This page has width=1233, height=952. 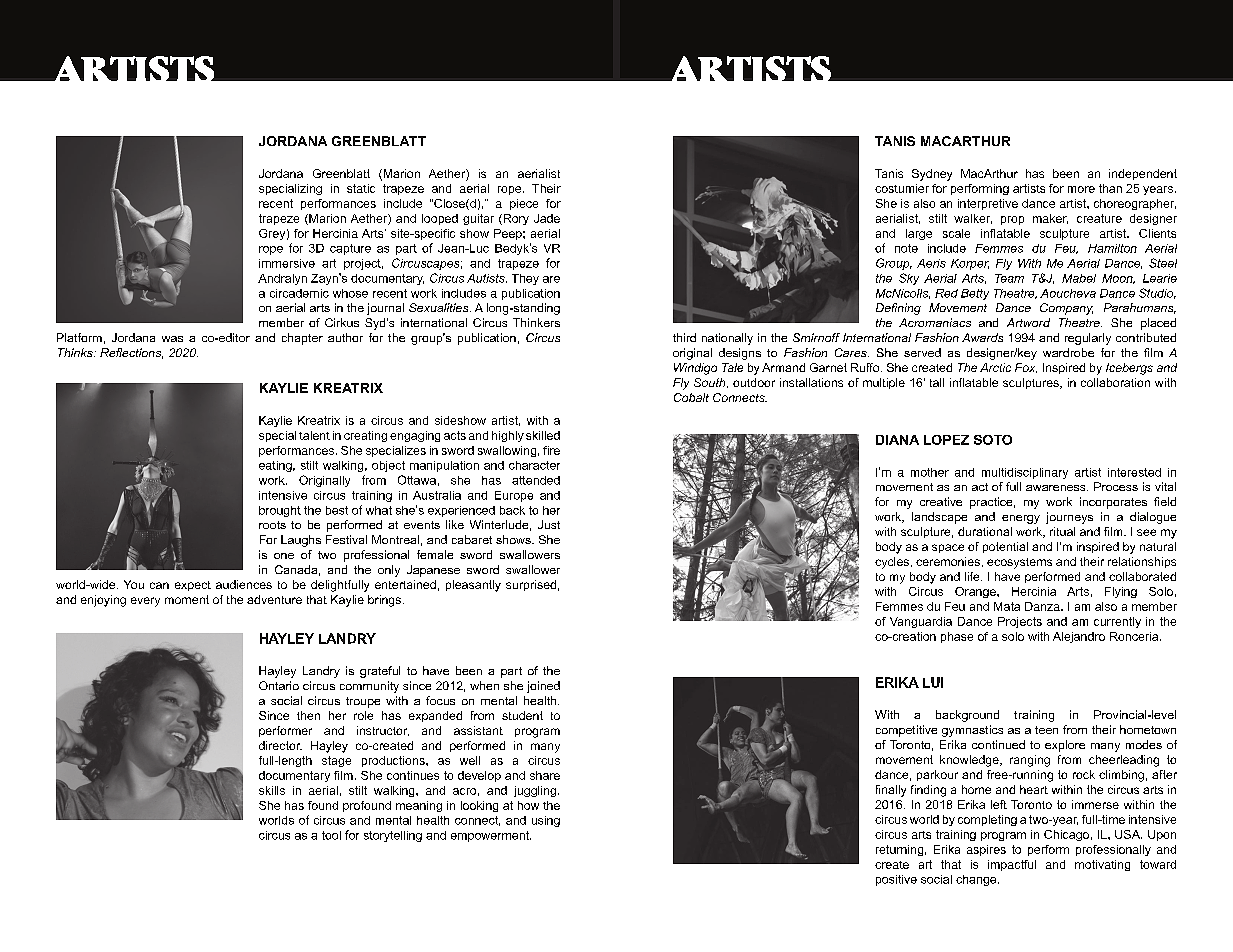 I want to click on using, so click(x=546, y=821).
